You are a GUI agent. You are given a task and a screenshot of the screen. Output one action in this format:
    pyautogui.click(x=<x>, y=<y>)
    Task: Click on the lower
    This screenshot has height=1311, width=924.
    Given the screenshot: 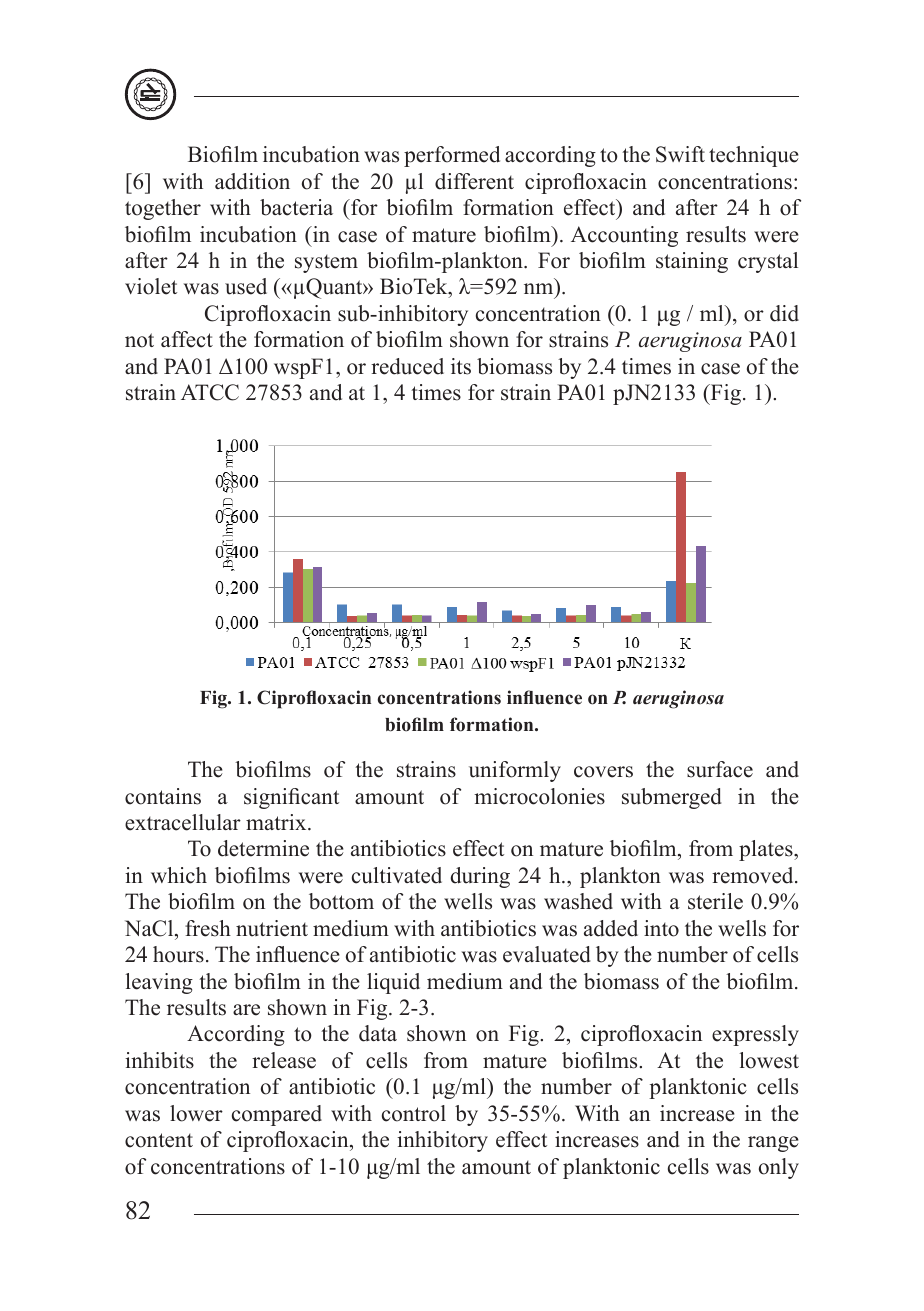 What is the action you would take?
    pyautogui.click(x=196, y=1113)
